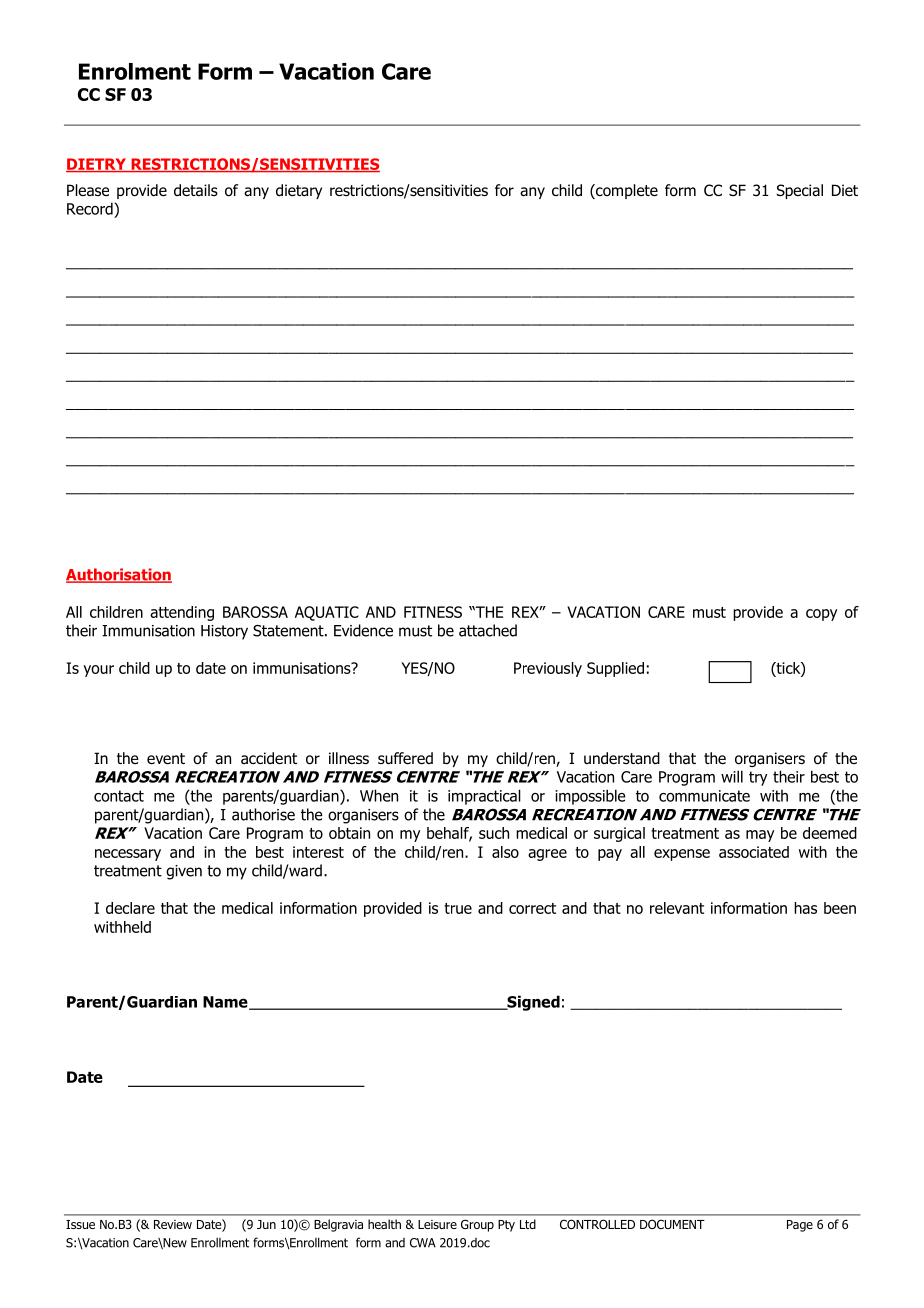  I want to click on attached, so click(488, 630).
